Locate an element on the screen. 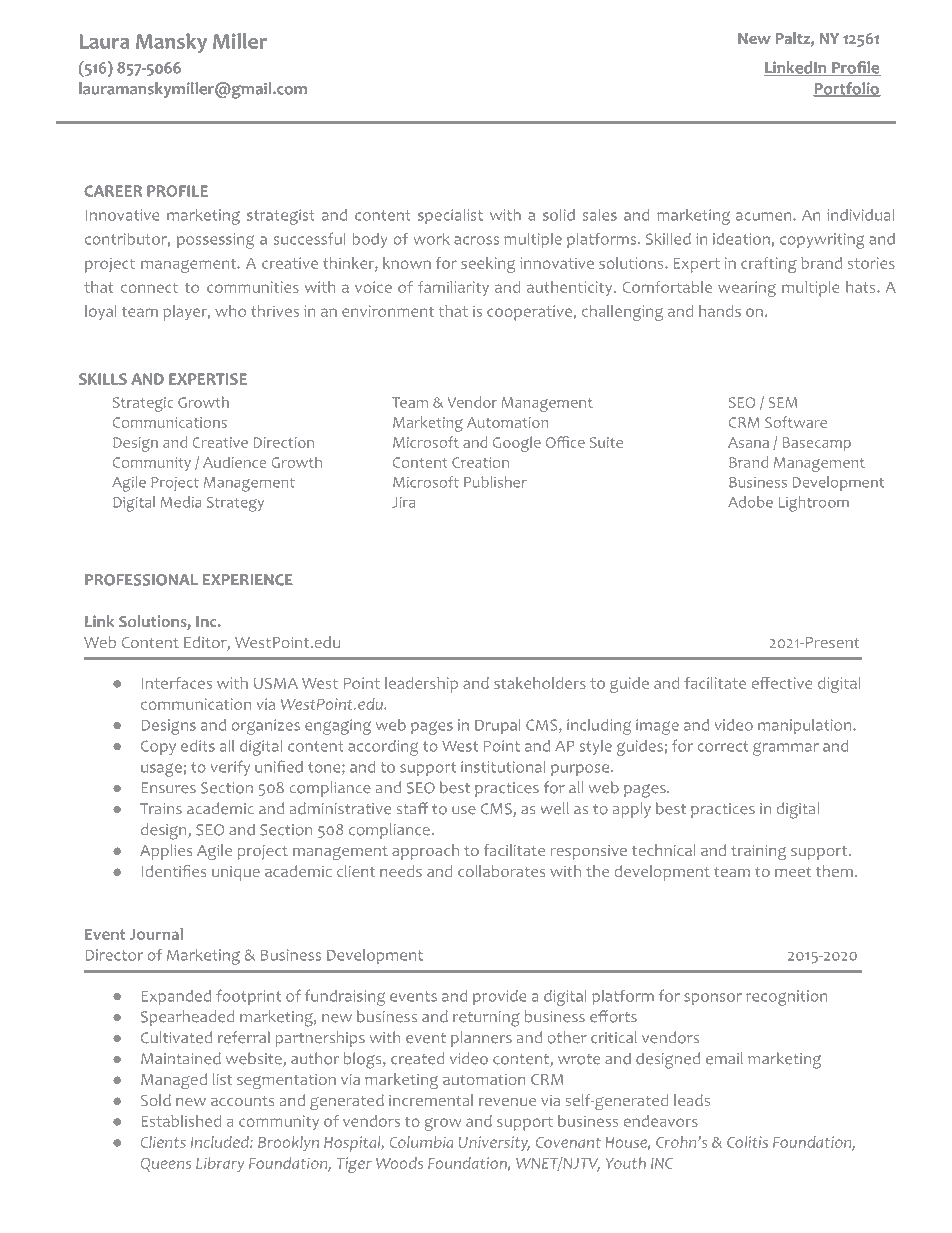 The width and height of the screenshot is (952, 1233). University is located at coordinates (494, 1143).
